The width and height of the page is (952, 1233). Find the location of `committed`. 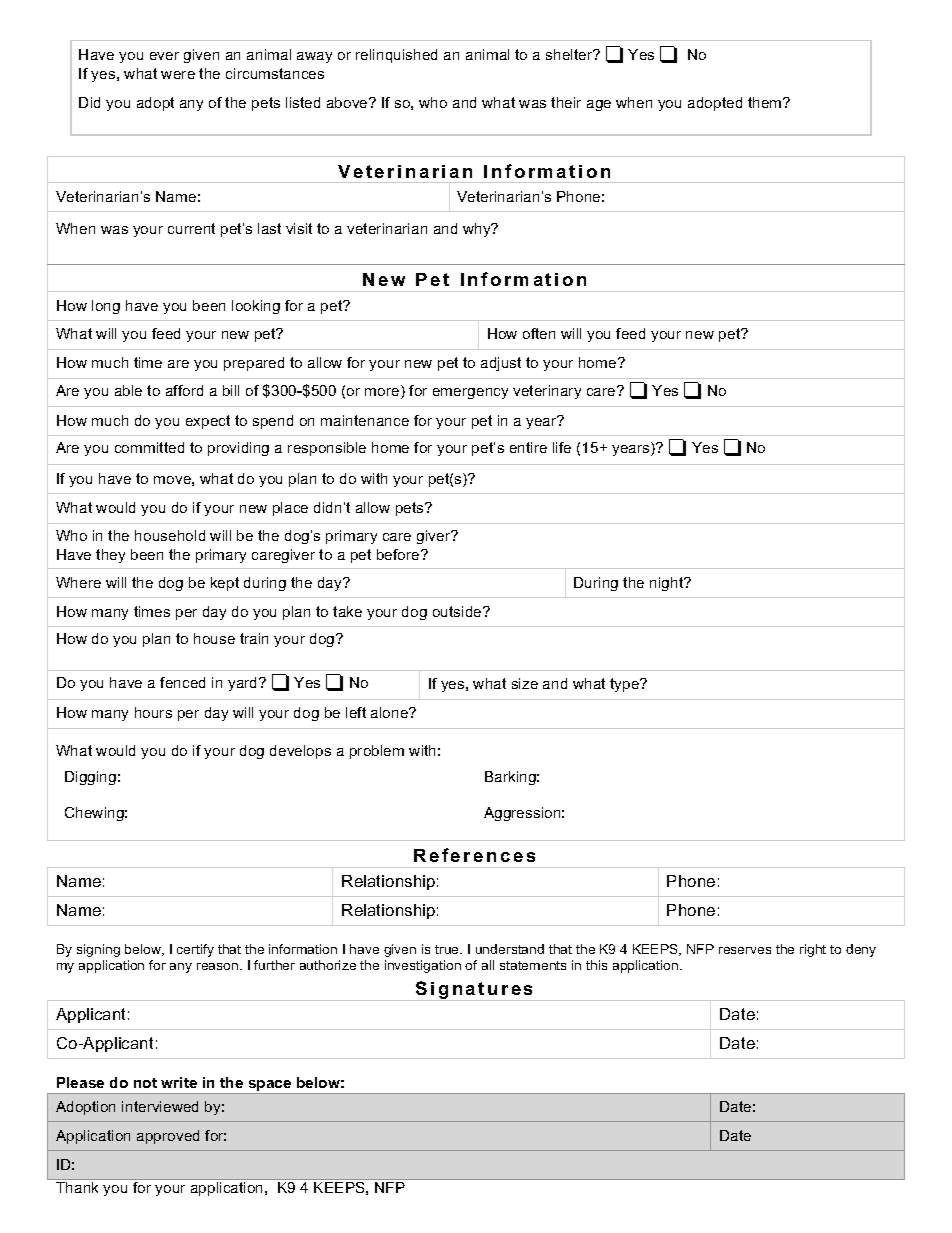

committed is located at coordinates (149, 447).
